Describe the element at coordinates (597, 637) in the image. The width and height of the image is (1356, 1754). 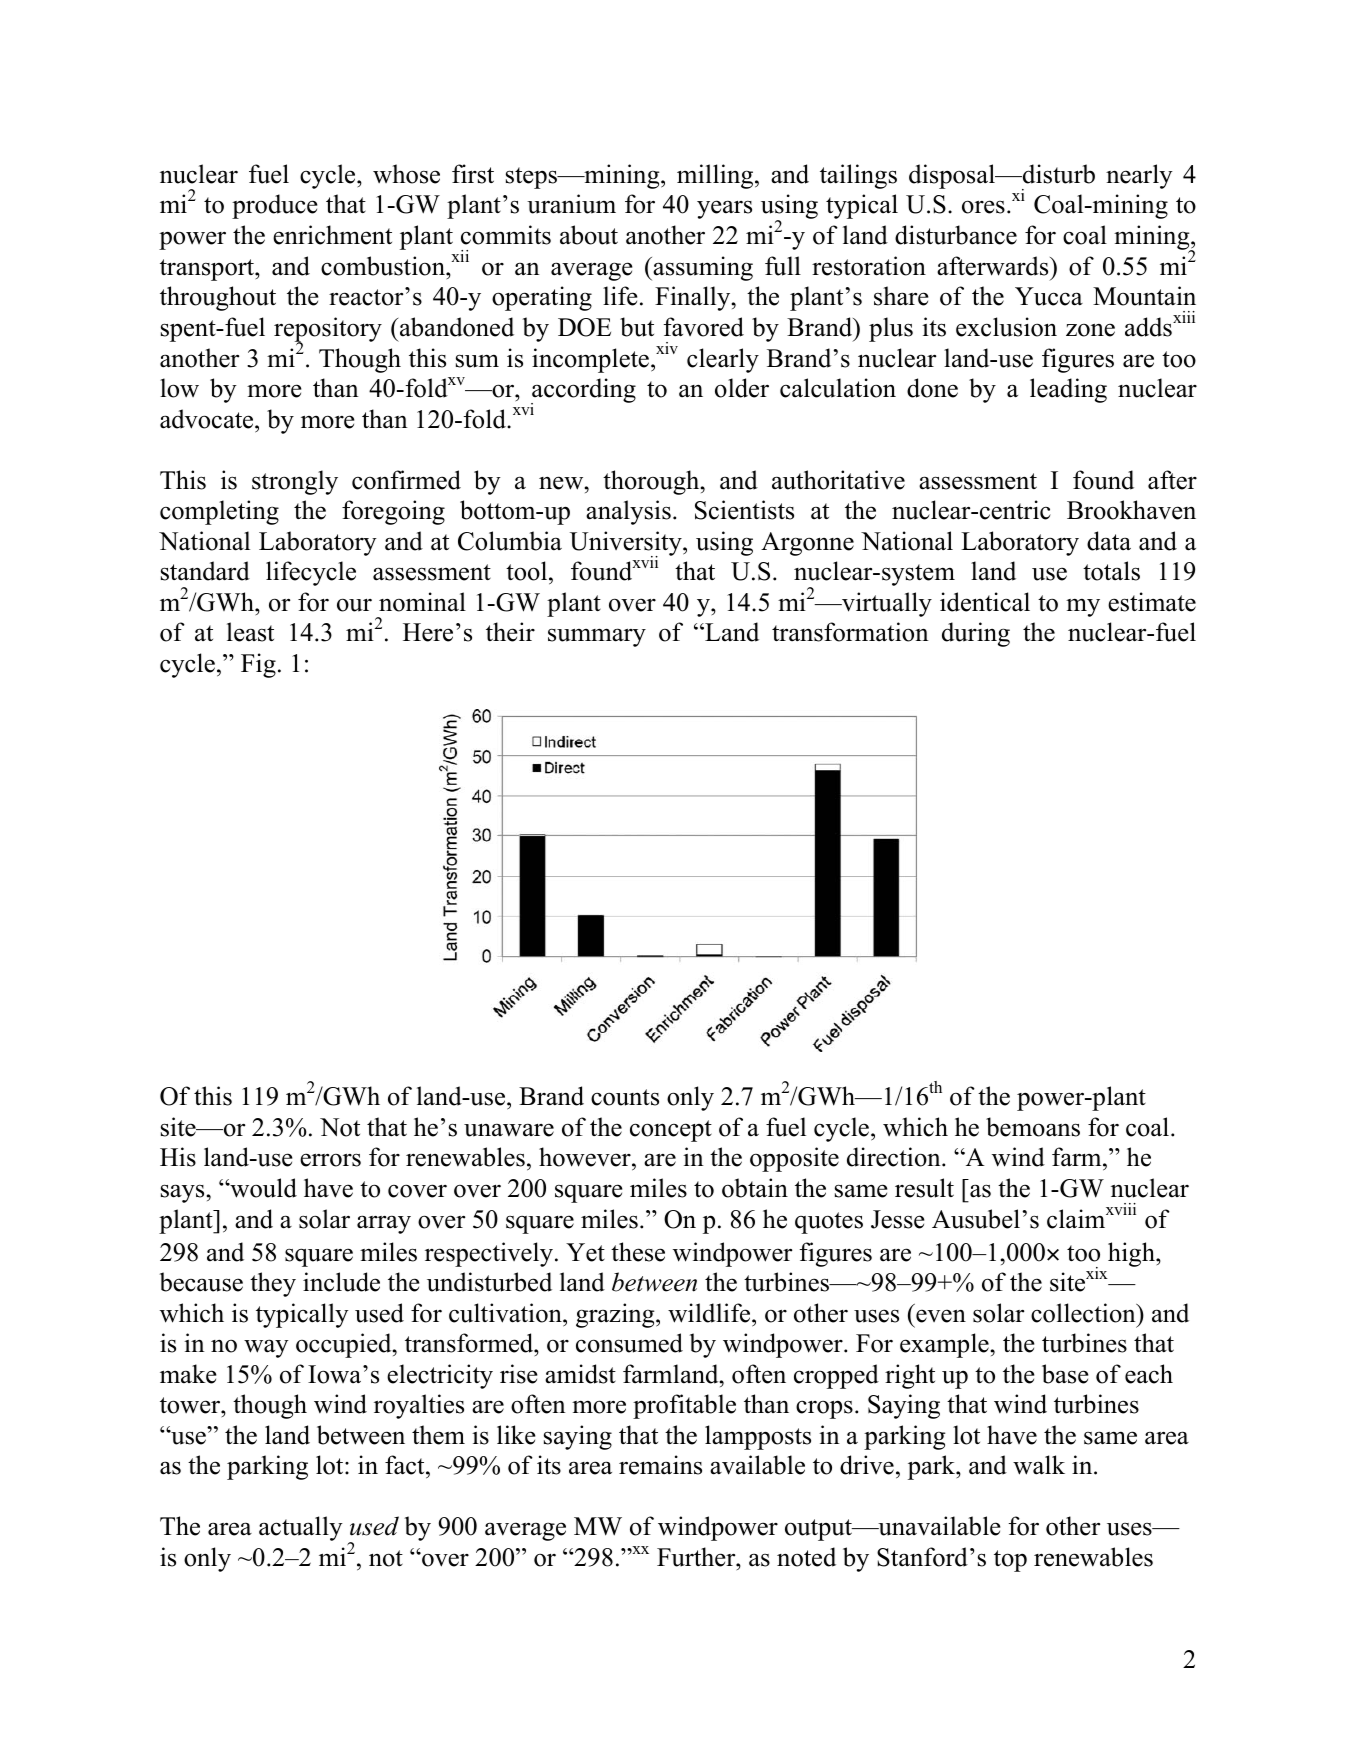
I see `summary` at that location.
